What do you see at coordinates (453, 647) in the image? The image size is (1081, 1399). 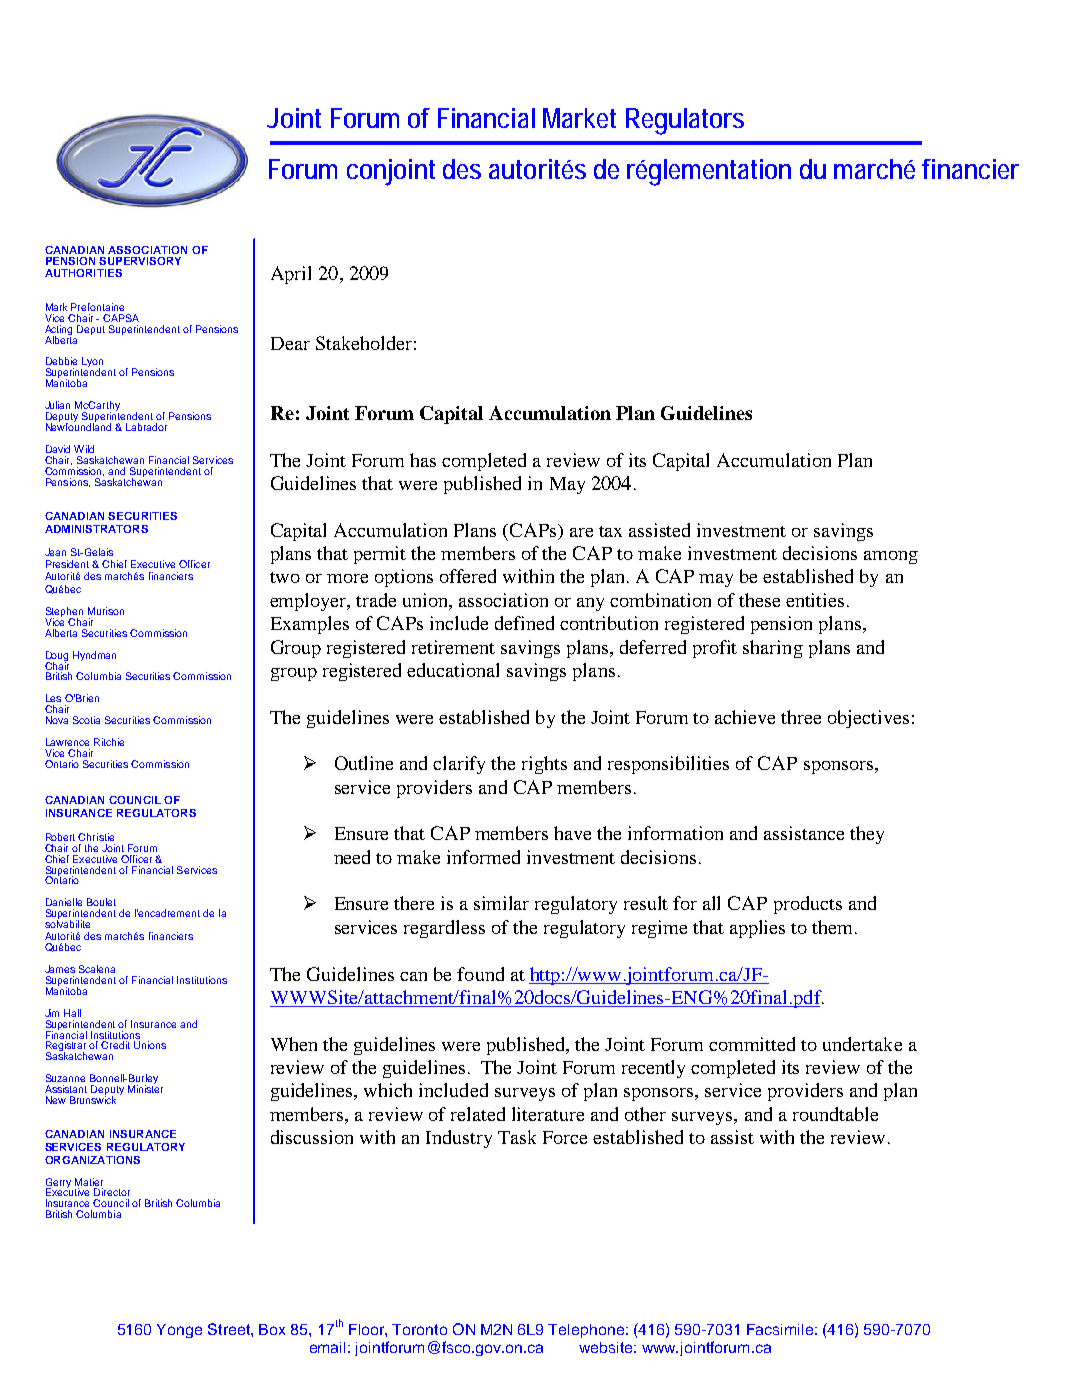 I see `retirement` at bounding box center [453, 647].
